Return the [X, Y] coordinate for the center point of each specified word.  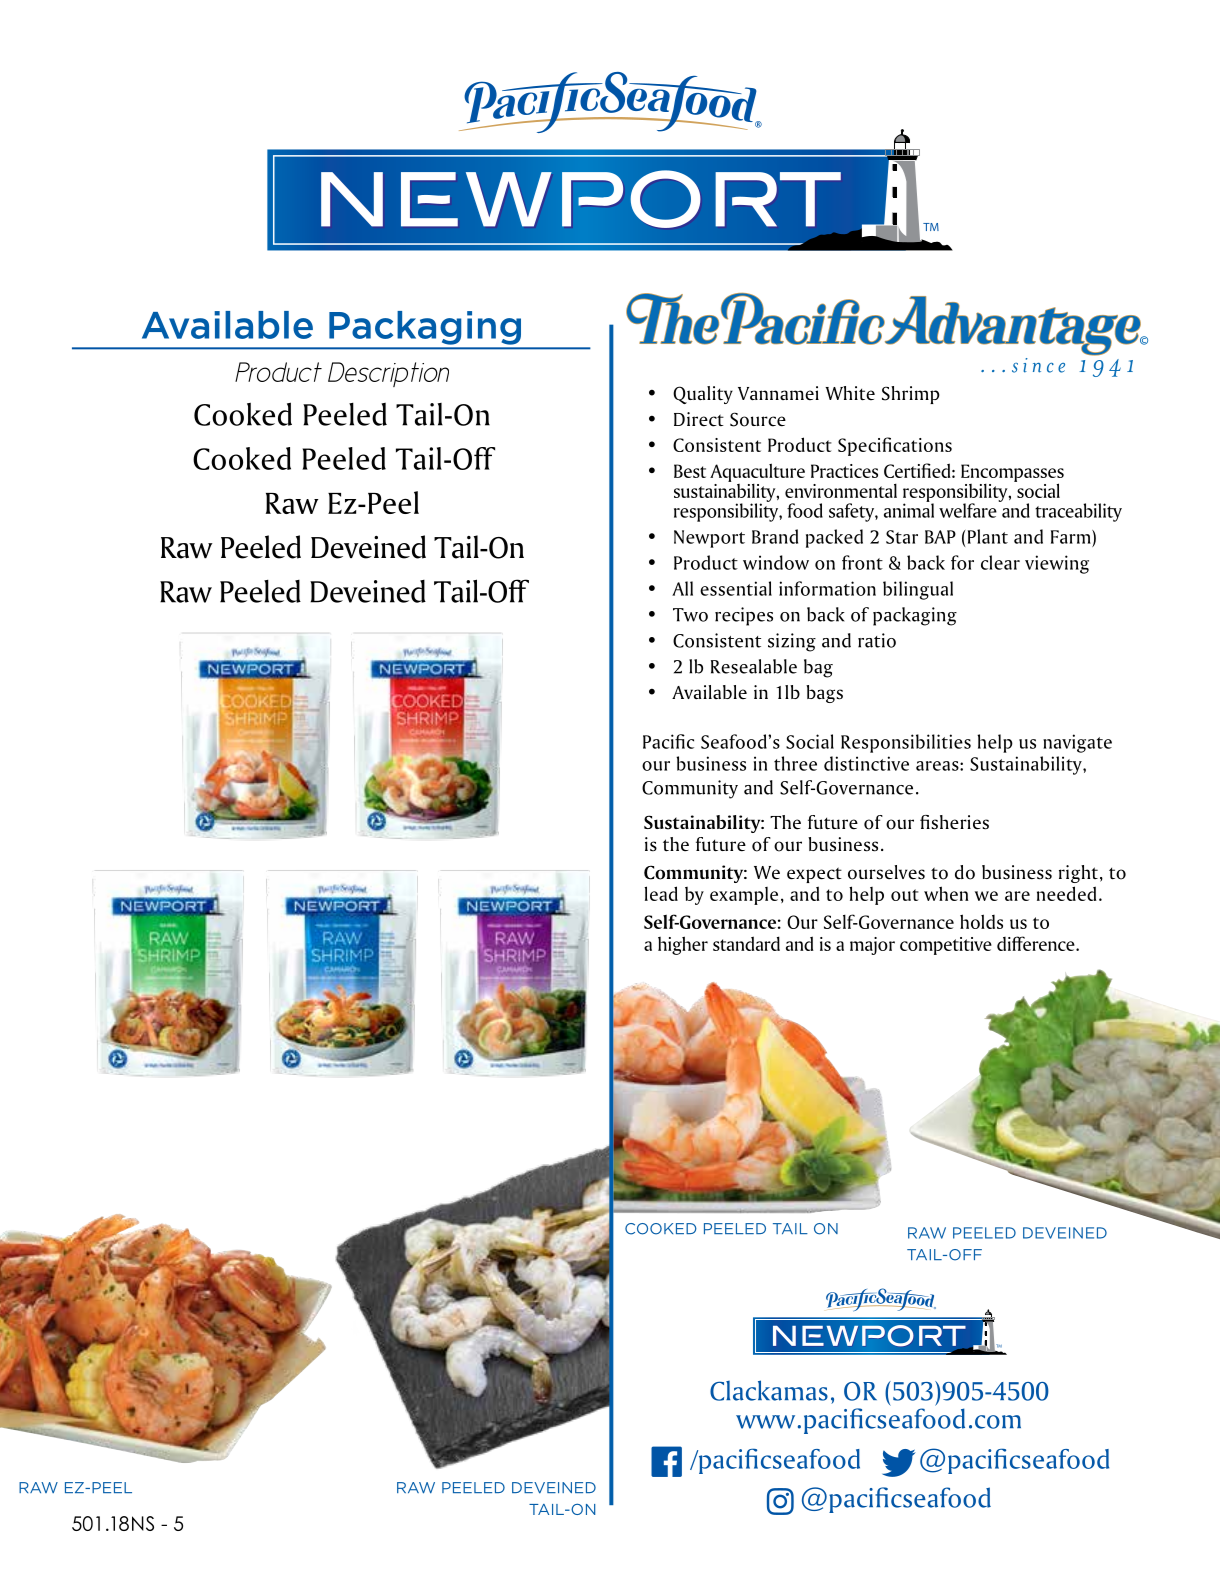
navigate [1077, 743]
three [795, 763]
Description [388, 374]
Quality [703, 395]
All [682, 588]
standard [746, 943]
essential [736, 588]
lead [661, 893]
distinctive [866, 763]
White [850, 393]
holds [981, 921]
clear [1000, 562]
